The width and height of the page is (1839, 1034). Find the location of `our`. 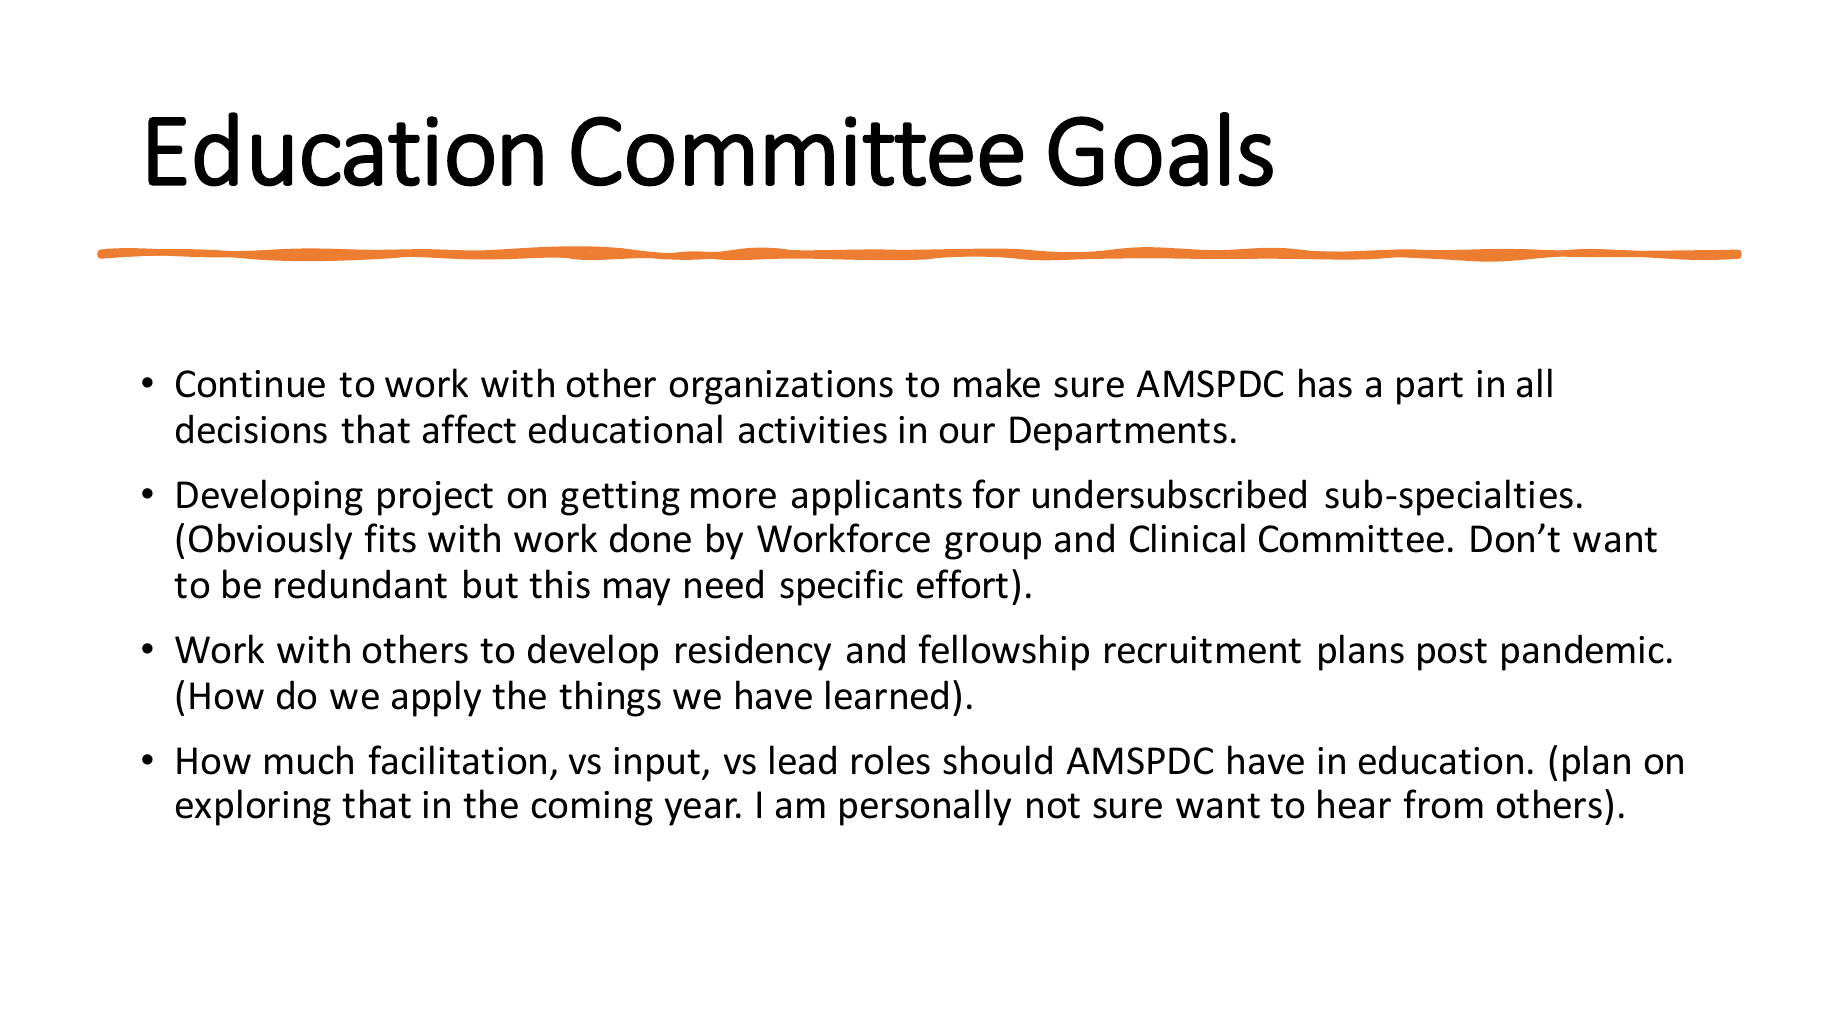

our is located at coordinates (967, 433).
